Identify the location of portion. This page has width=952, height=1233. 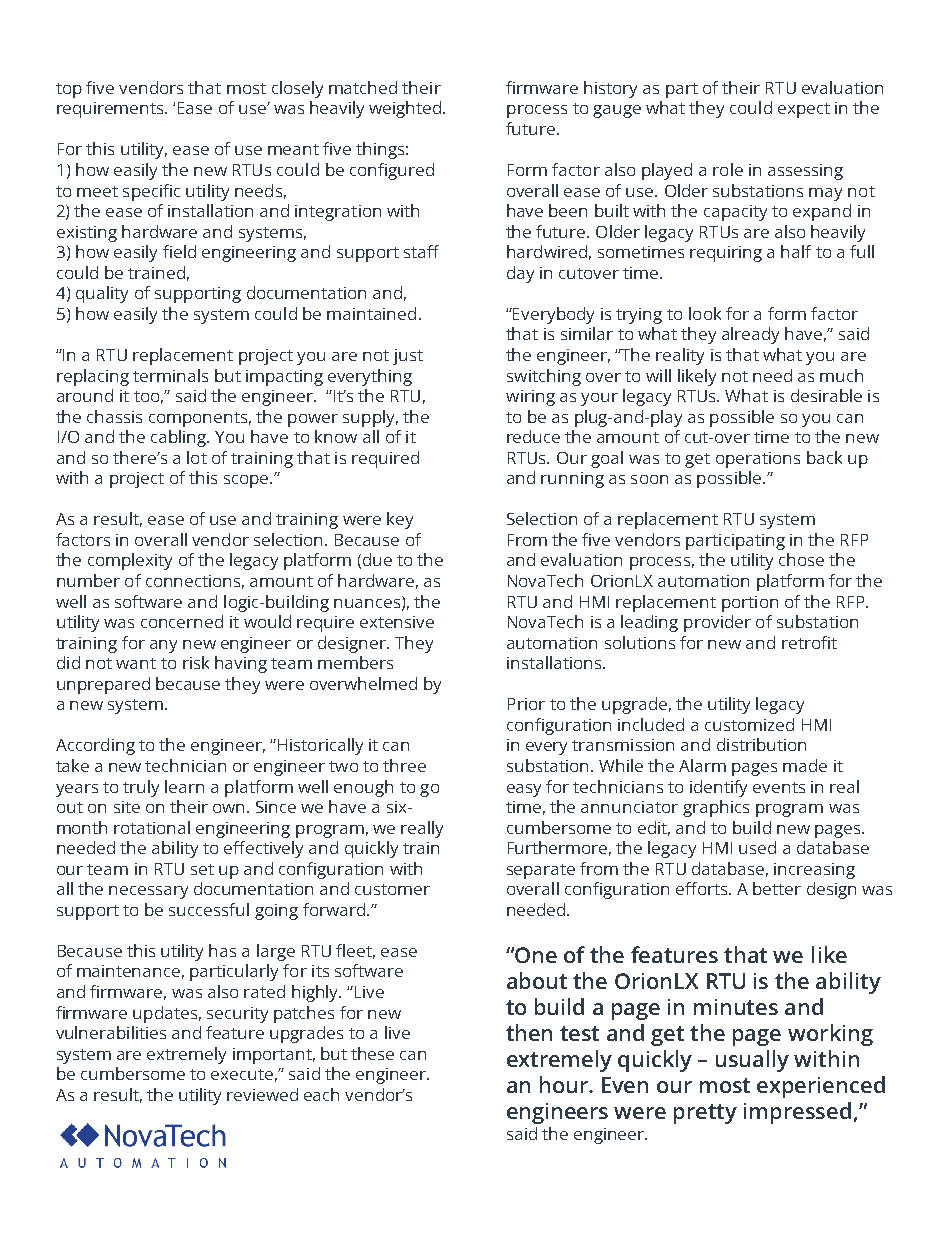
(750, 604).
